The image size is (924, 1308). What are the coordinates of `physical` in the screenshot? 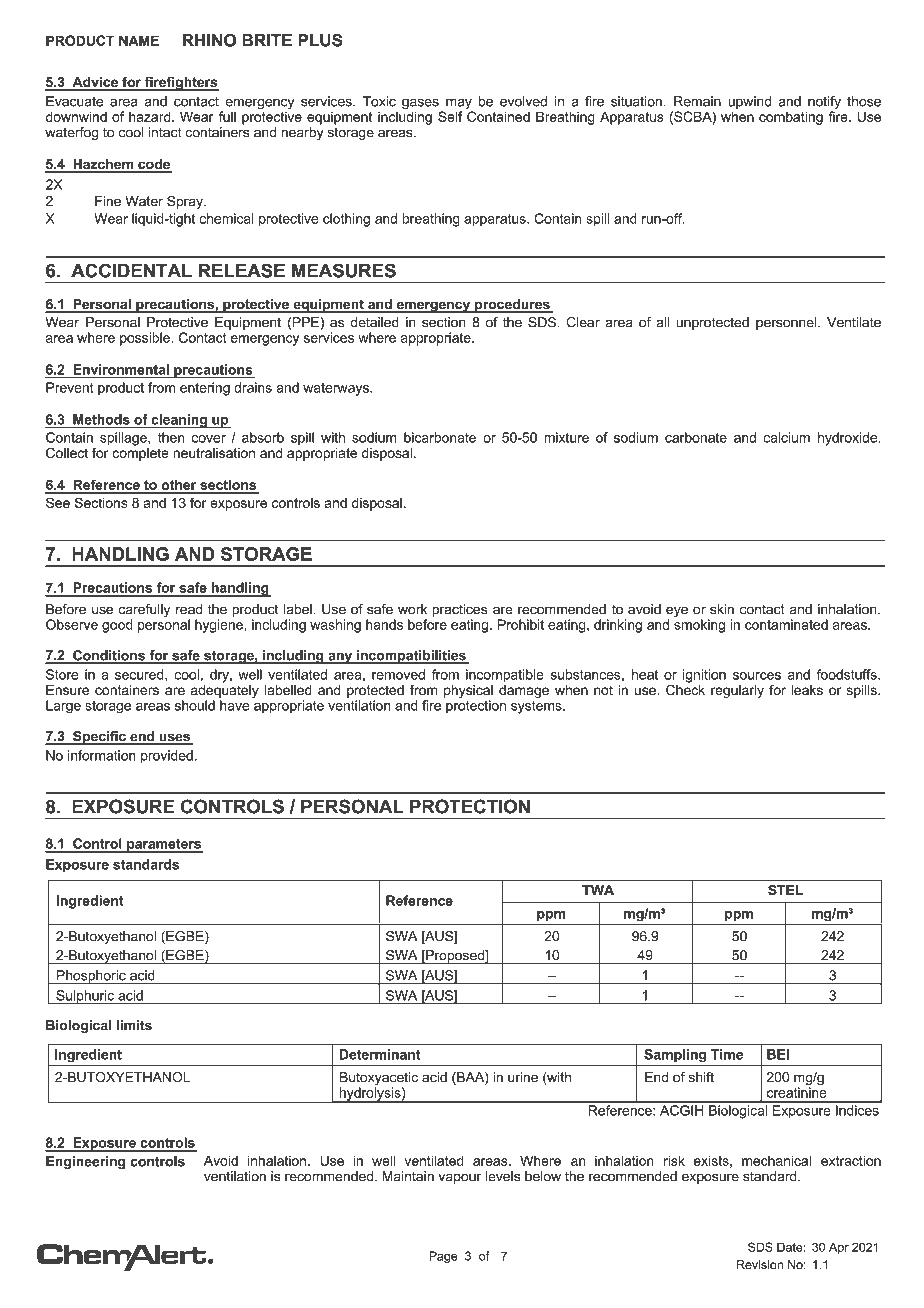 It's located at (468, 691).
